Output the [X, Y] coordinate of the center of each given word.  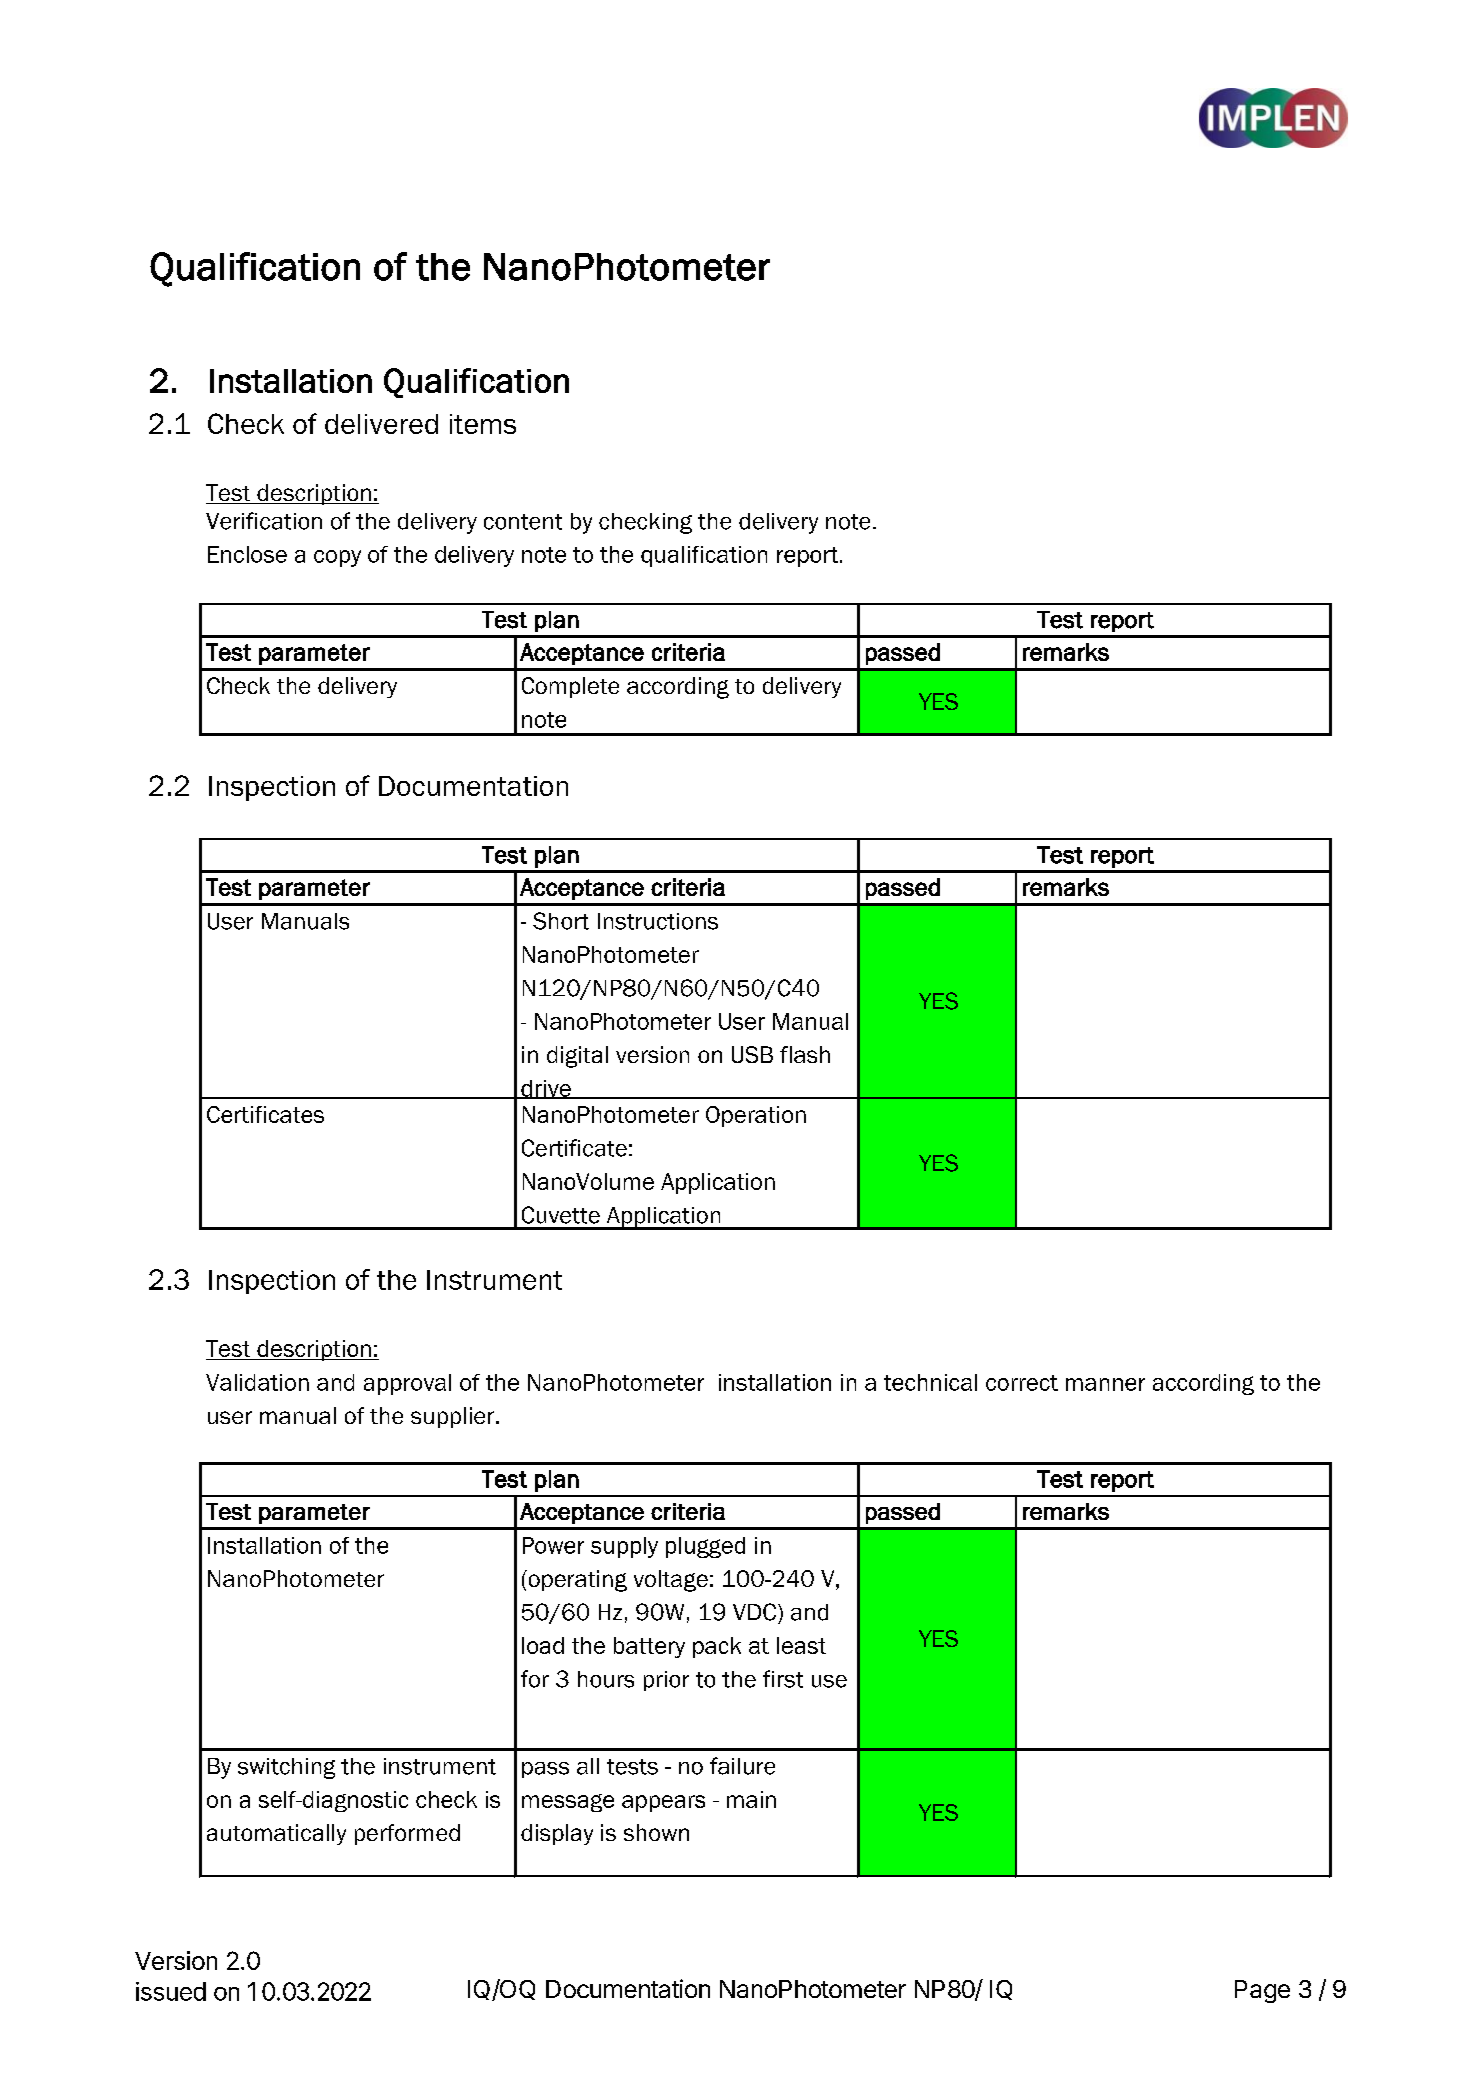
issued [171, 1991]
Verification [264, 521]
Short [561, 921]
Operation [756, 1116]
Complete [570, 687]
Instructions [658, 921]
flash [805, 1054]
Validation [257, 1382]
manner [1105, 1384]
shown [656, 1832]
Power [553, 1545]
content [523, 522]
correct [1022, 1383]
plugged [705, 1547]
